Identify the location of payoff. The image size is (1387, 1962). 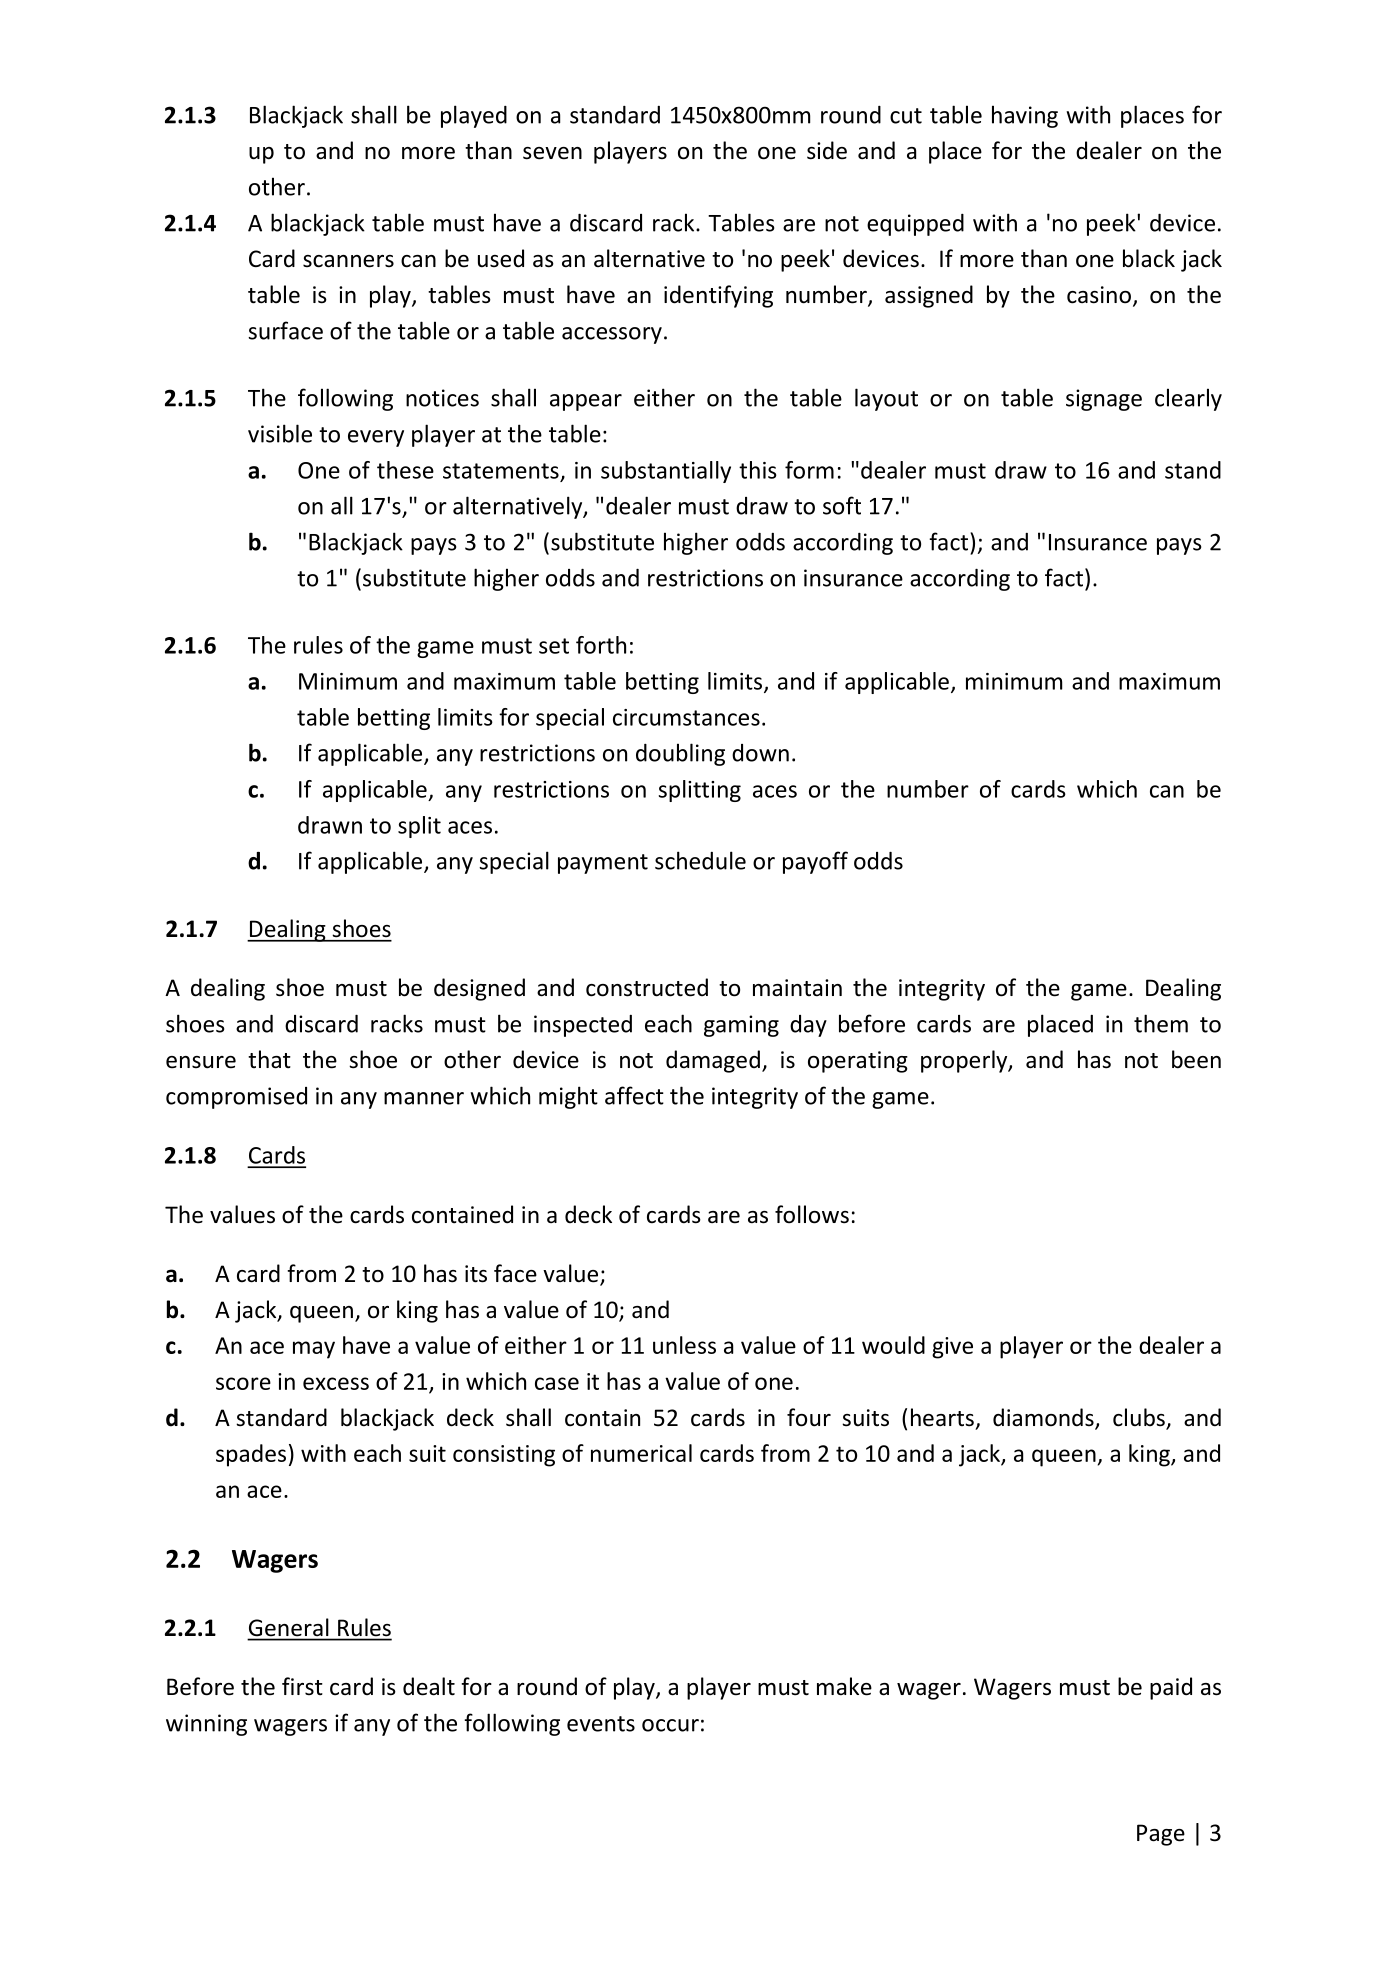
(815, 862).
